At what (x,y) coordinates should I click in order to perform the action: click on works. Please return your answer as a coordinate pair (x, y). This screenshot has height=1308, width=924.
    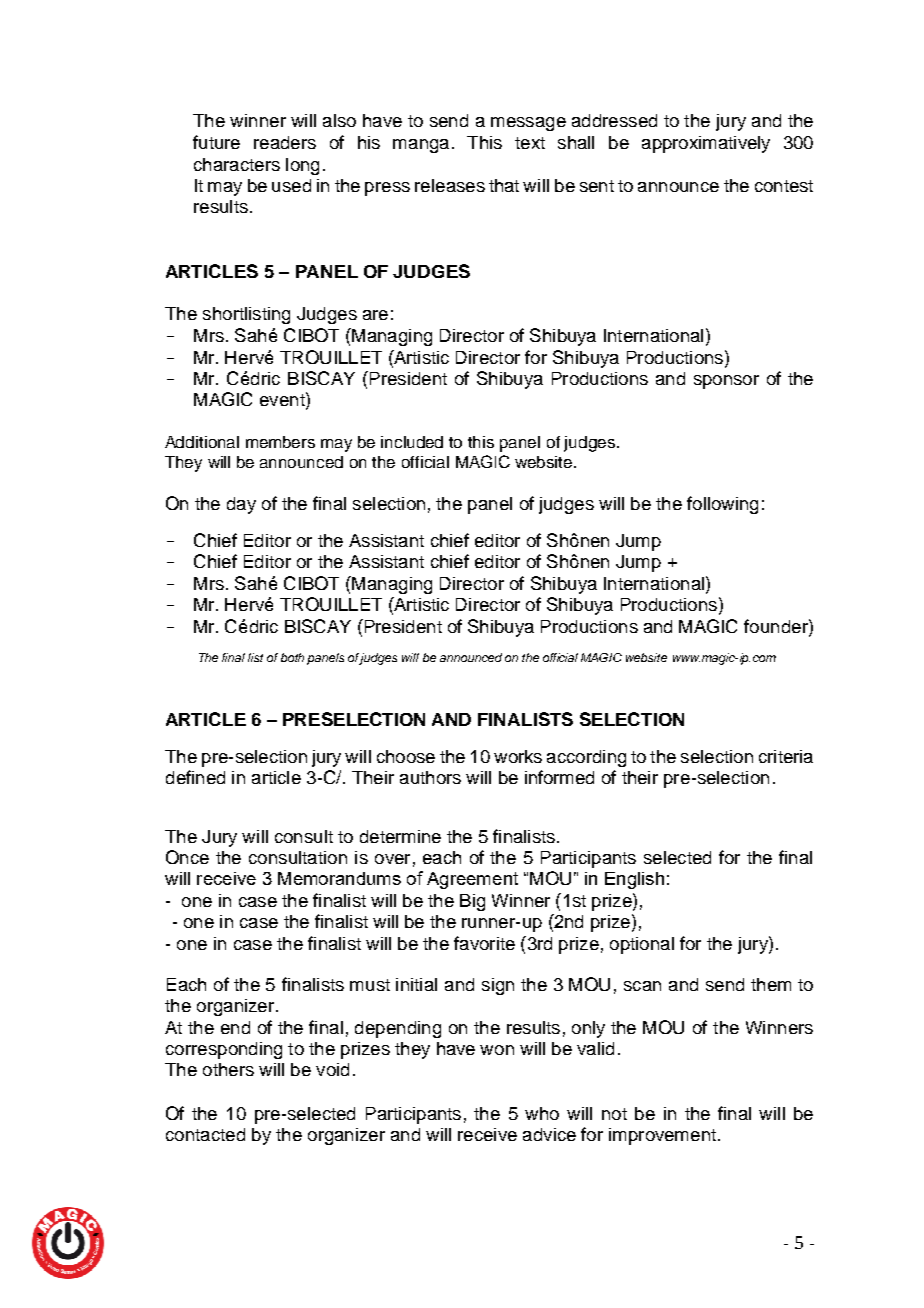
    Looking at the image, I should click on (518, 756).
